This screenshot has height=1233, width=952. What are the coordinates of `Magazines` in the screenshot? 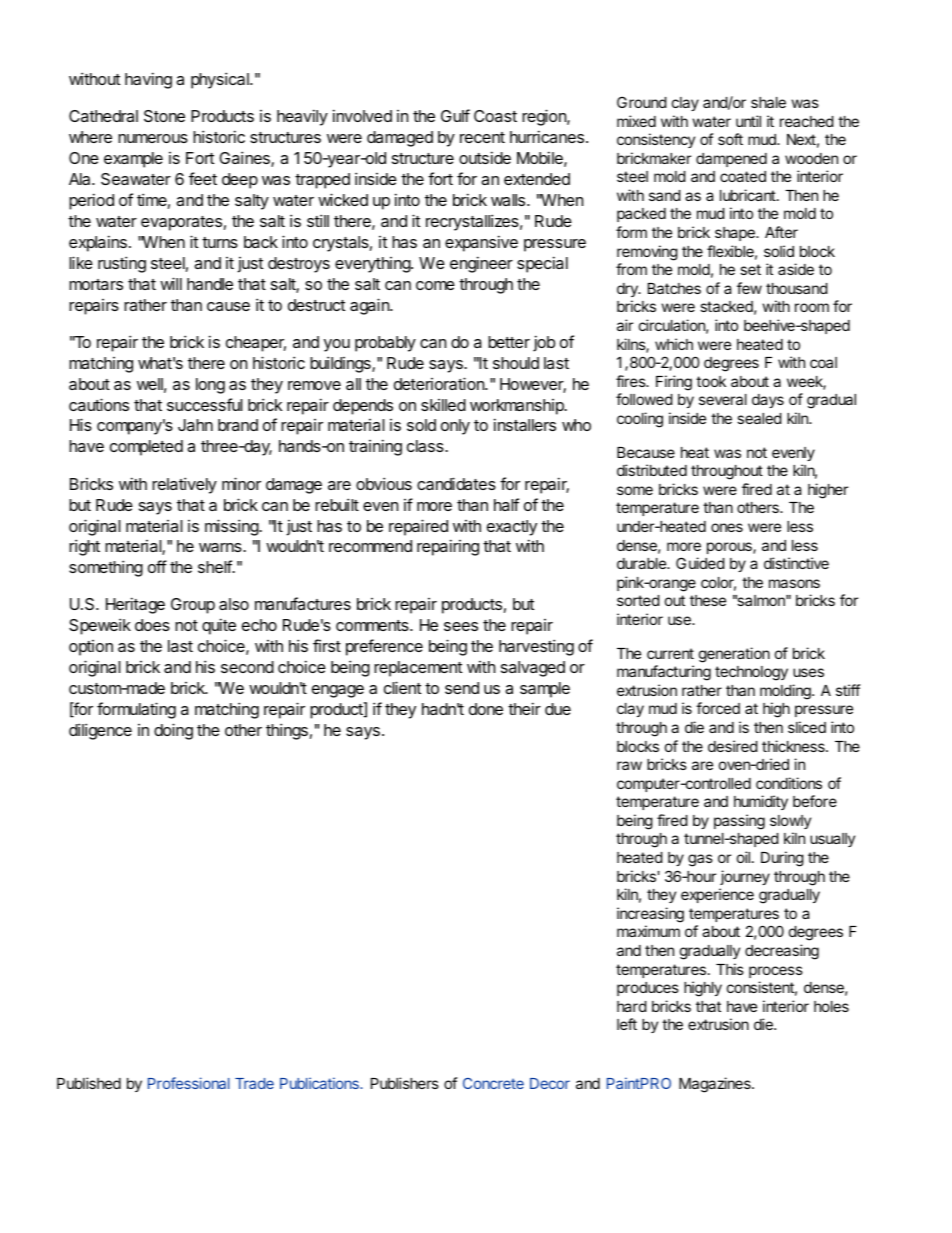 It's located at (716, 1085).
